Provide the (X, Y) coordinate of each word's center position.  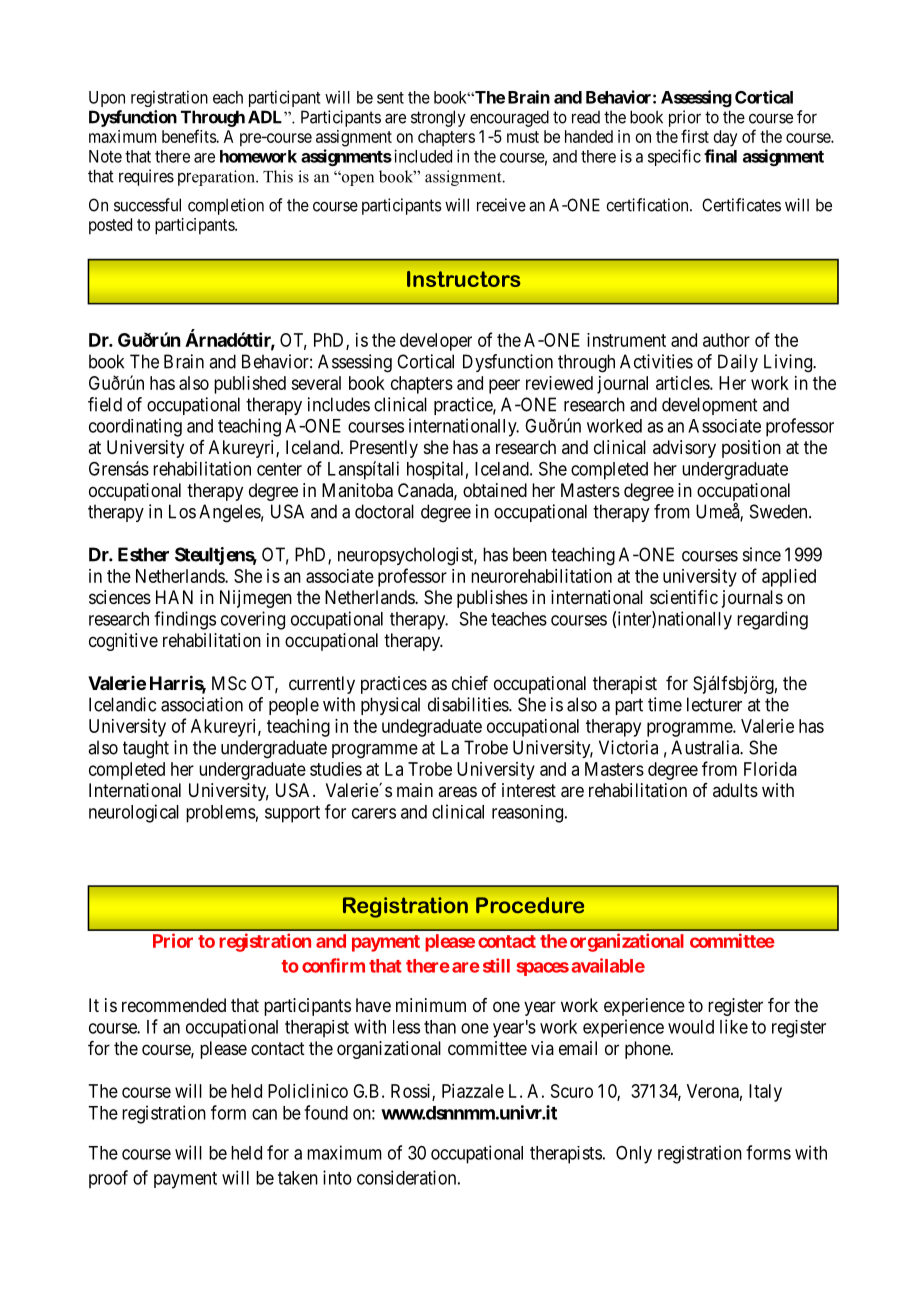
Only (634, 1155)
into (337, 1177)
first (695, 136)
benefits (189, 136)
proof (108, 1179)
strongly (438, 118)
